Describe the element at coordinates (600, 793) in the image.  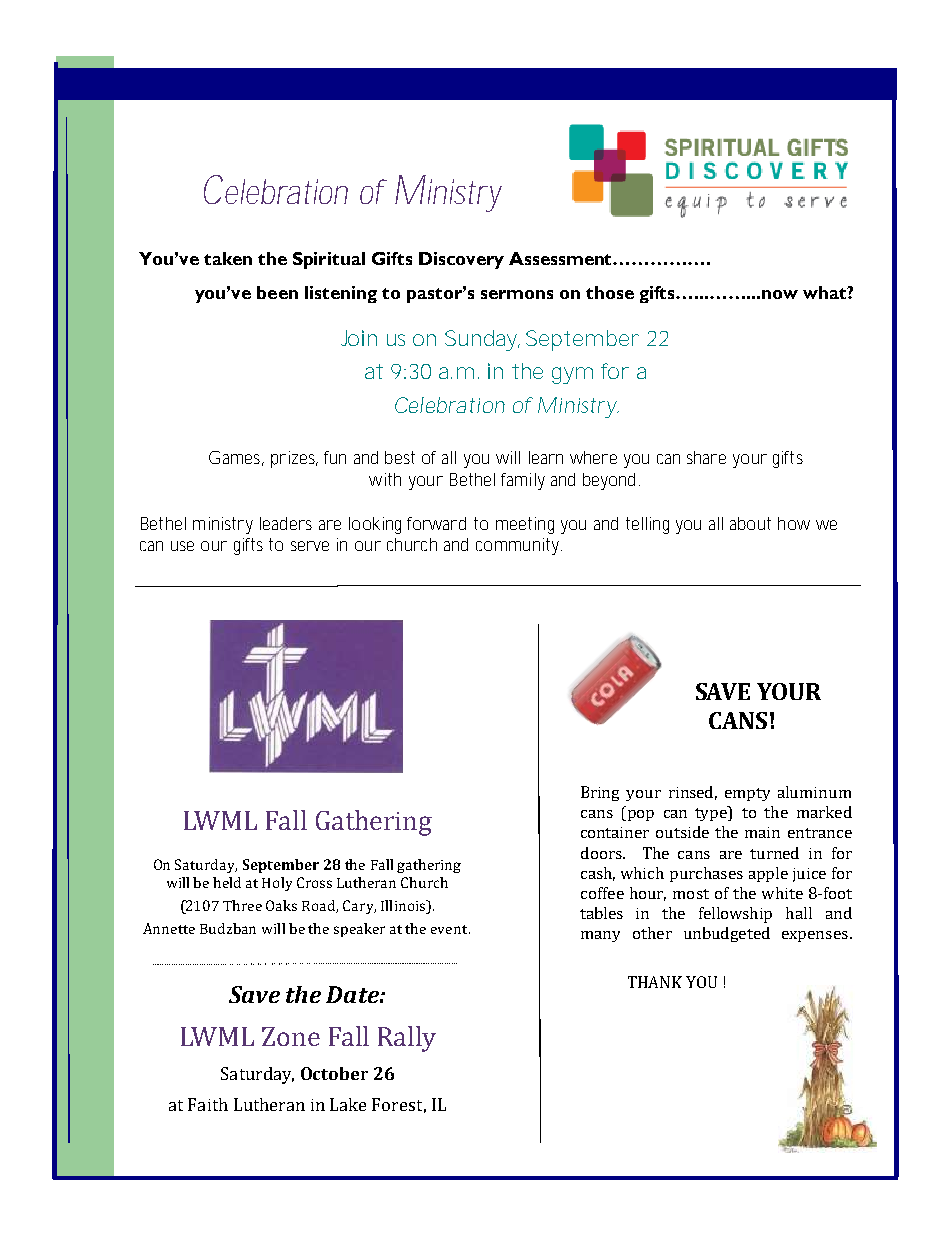
I see `Bring` at that location.
